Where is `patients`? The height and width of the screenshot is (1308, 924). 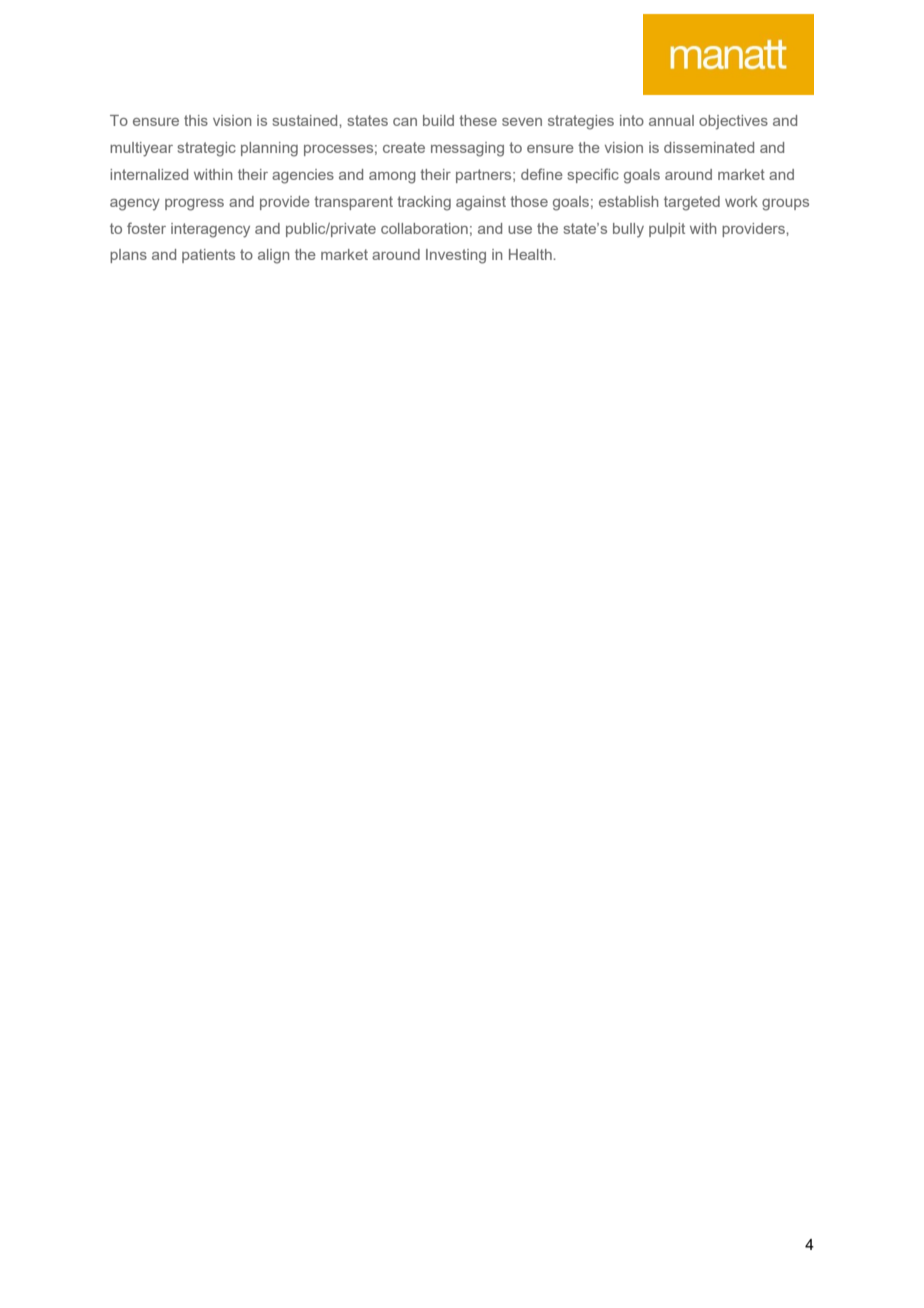 patients is located at coordinates (208, 256).
